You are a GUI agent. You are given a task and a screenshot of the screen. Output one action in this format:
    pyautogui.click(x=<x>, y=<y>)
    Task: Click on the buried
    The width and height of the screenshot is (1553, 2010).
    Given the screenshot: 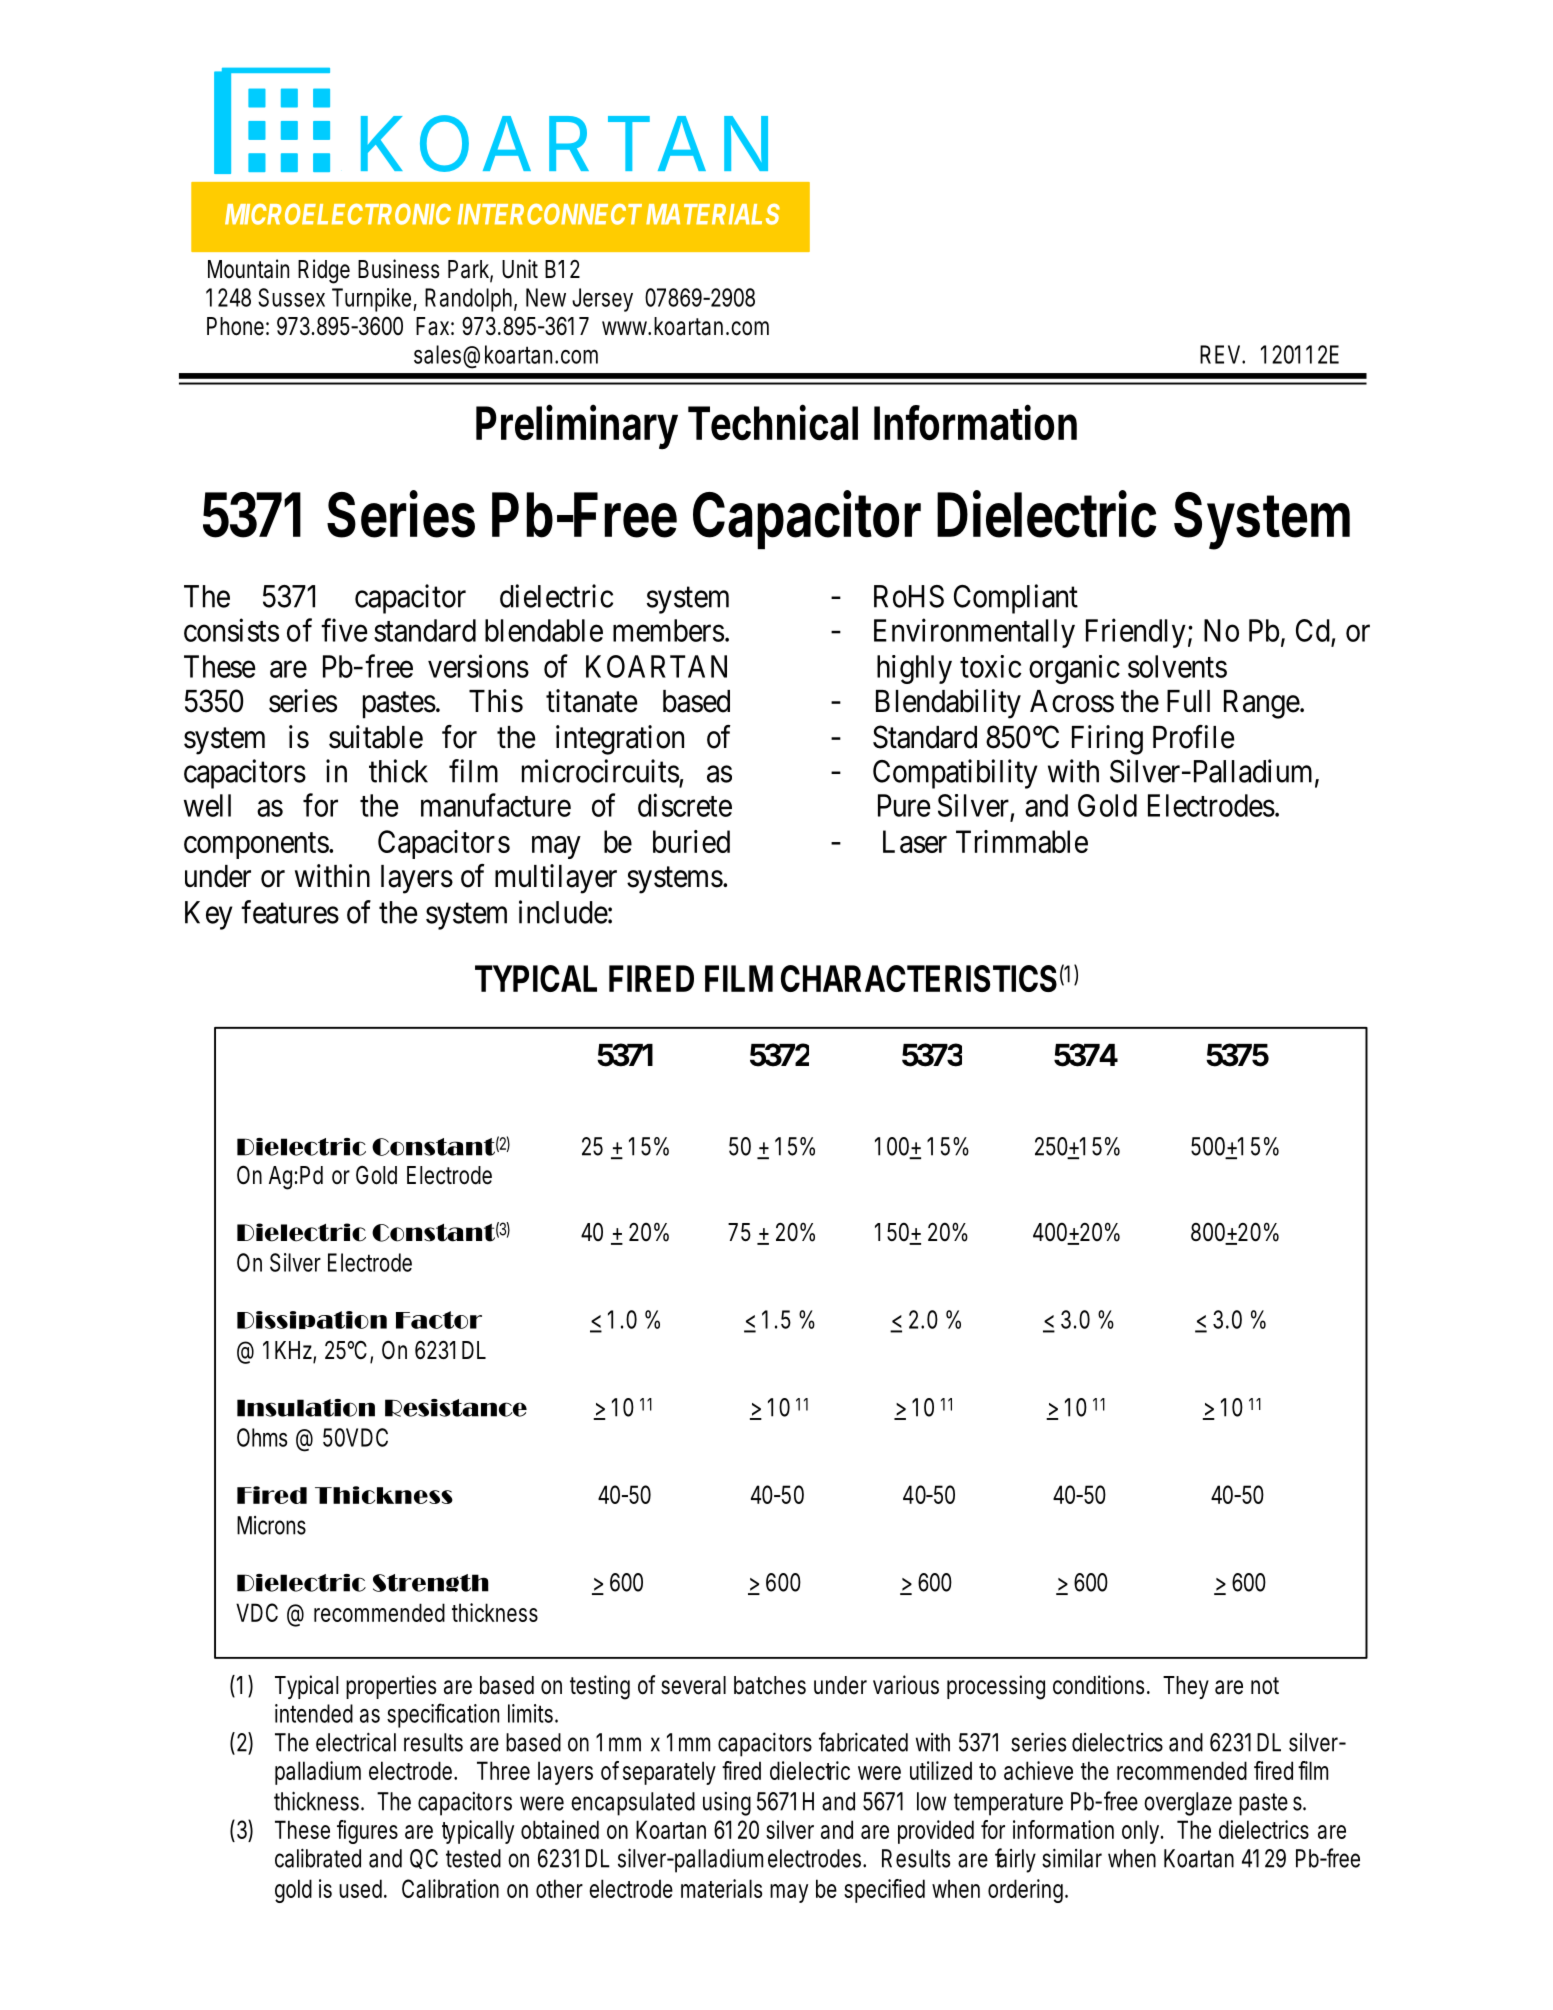 What is the action you would take?
    pyautogui.click(x=691, y=841)
